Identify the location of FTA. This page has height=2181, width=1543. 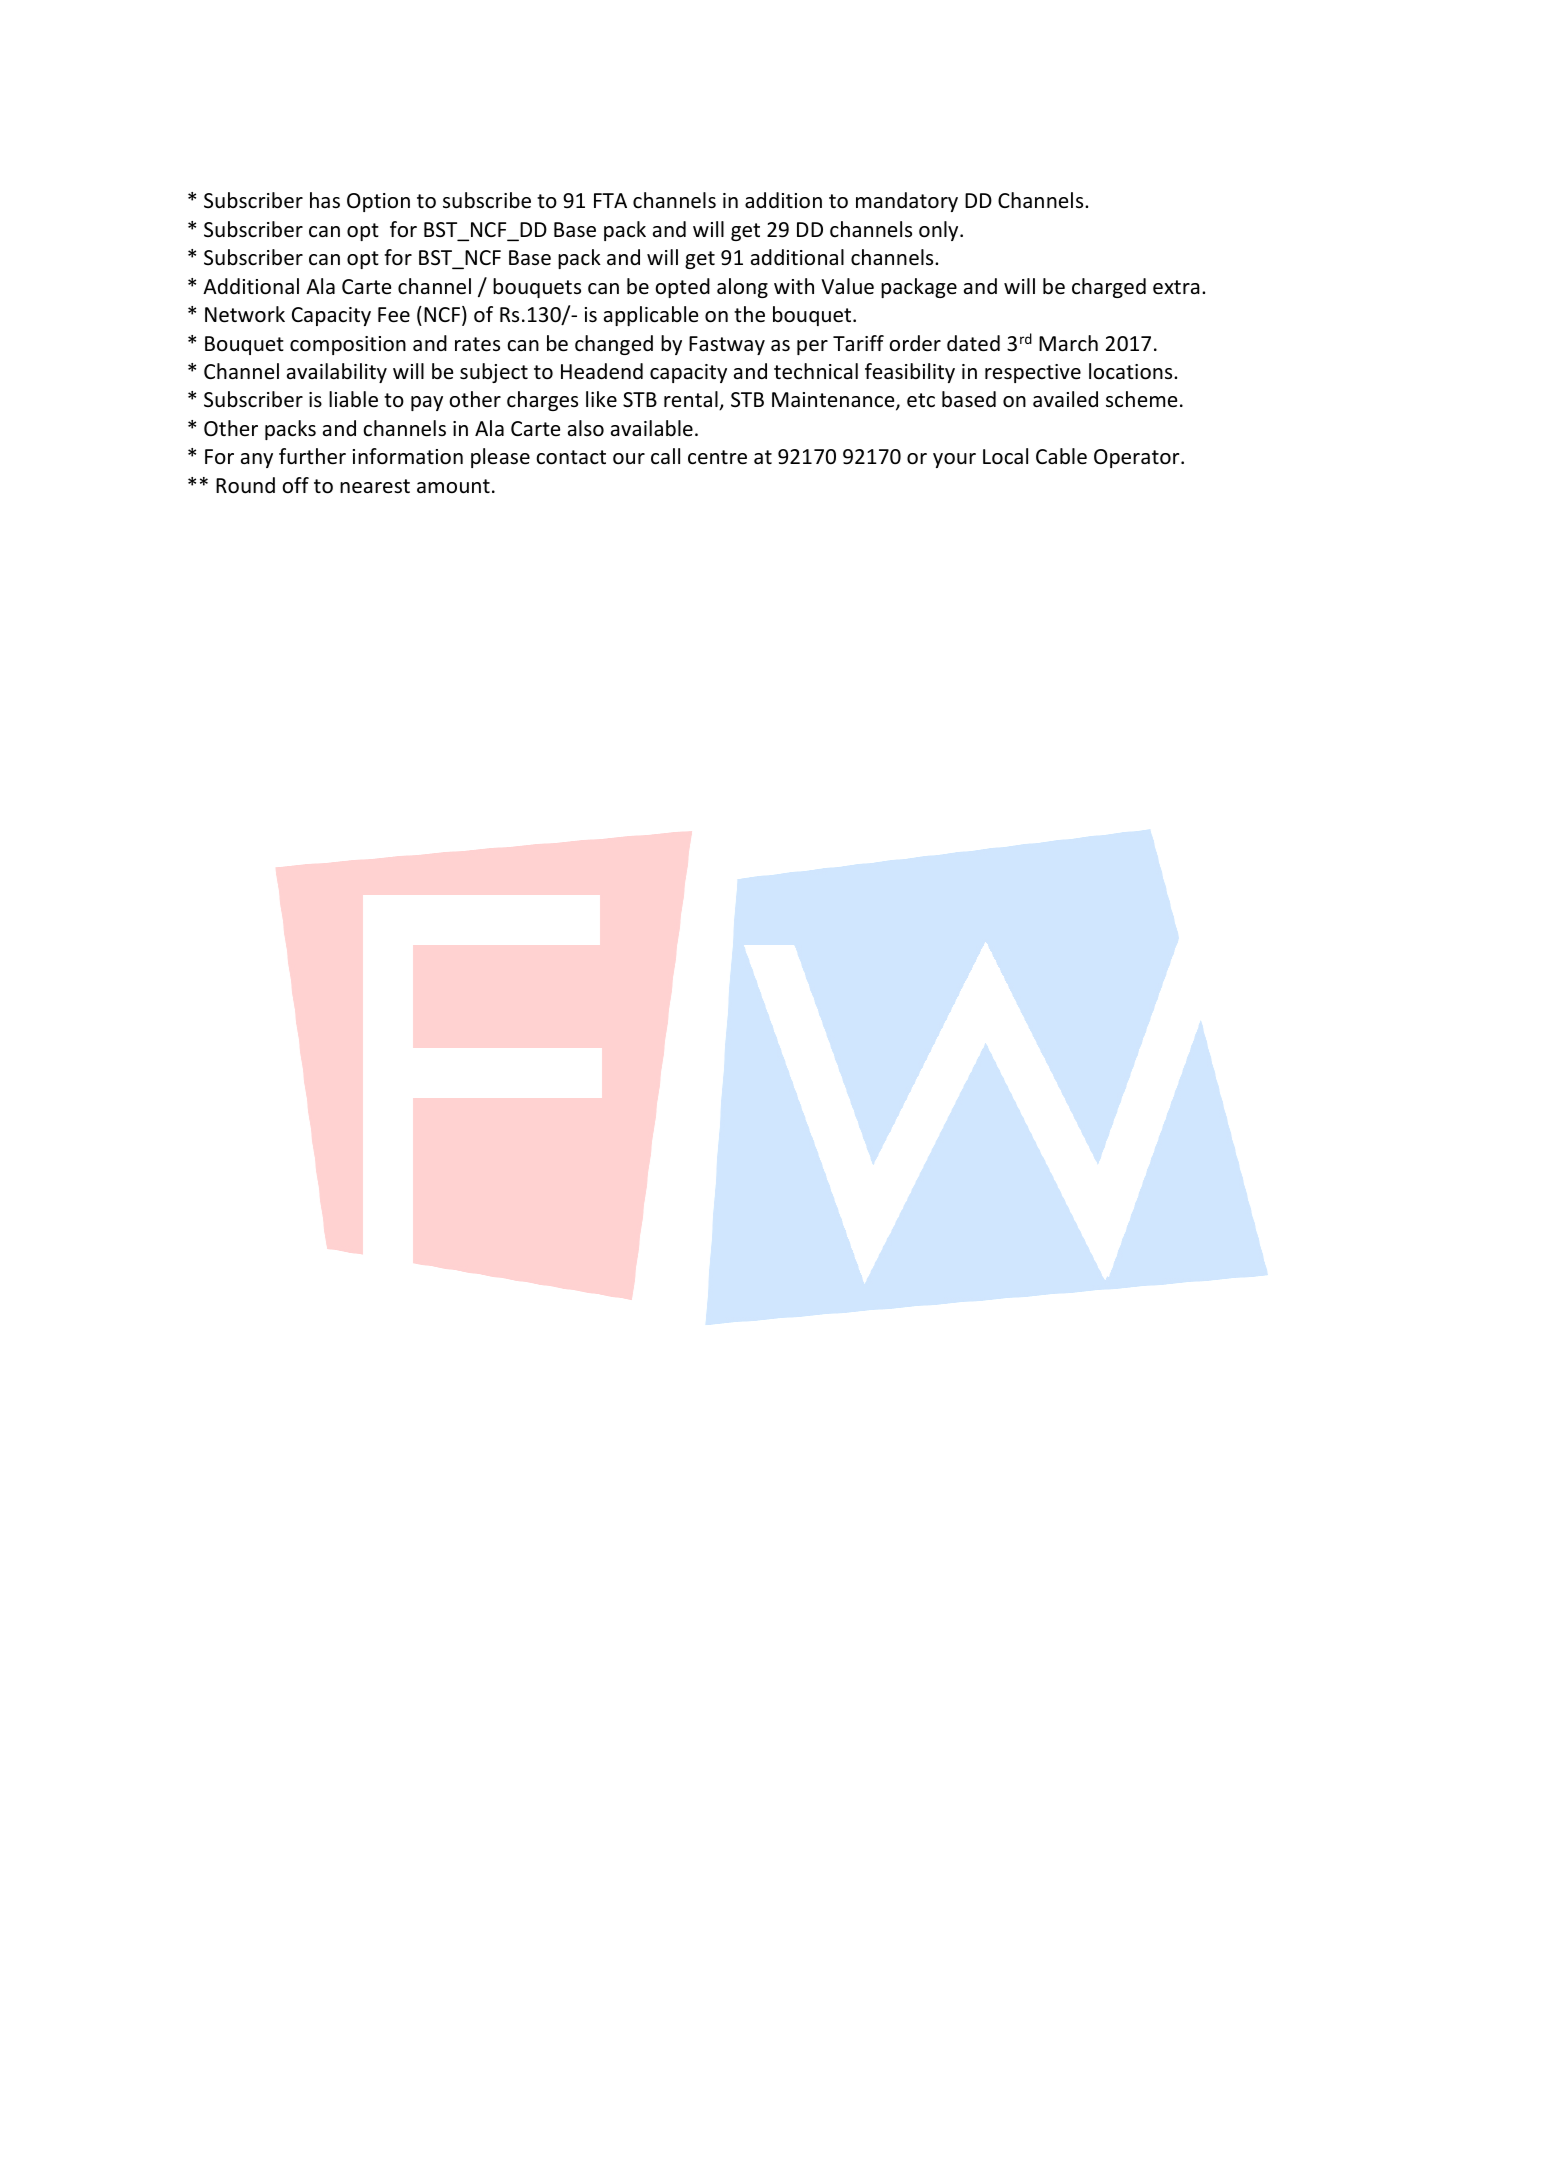
(610, 200).
